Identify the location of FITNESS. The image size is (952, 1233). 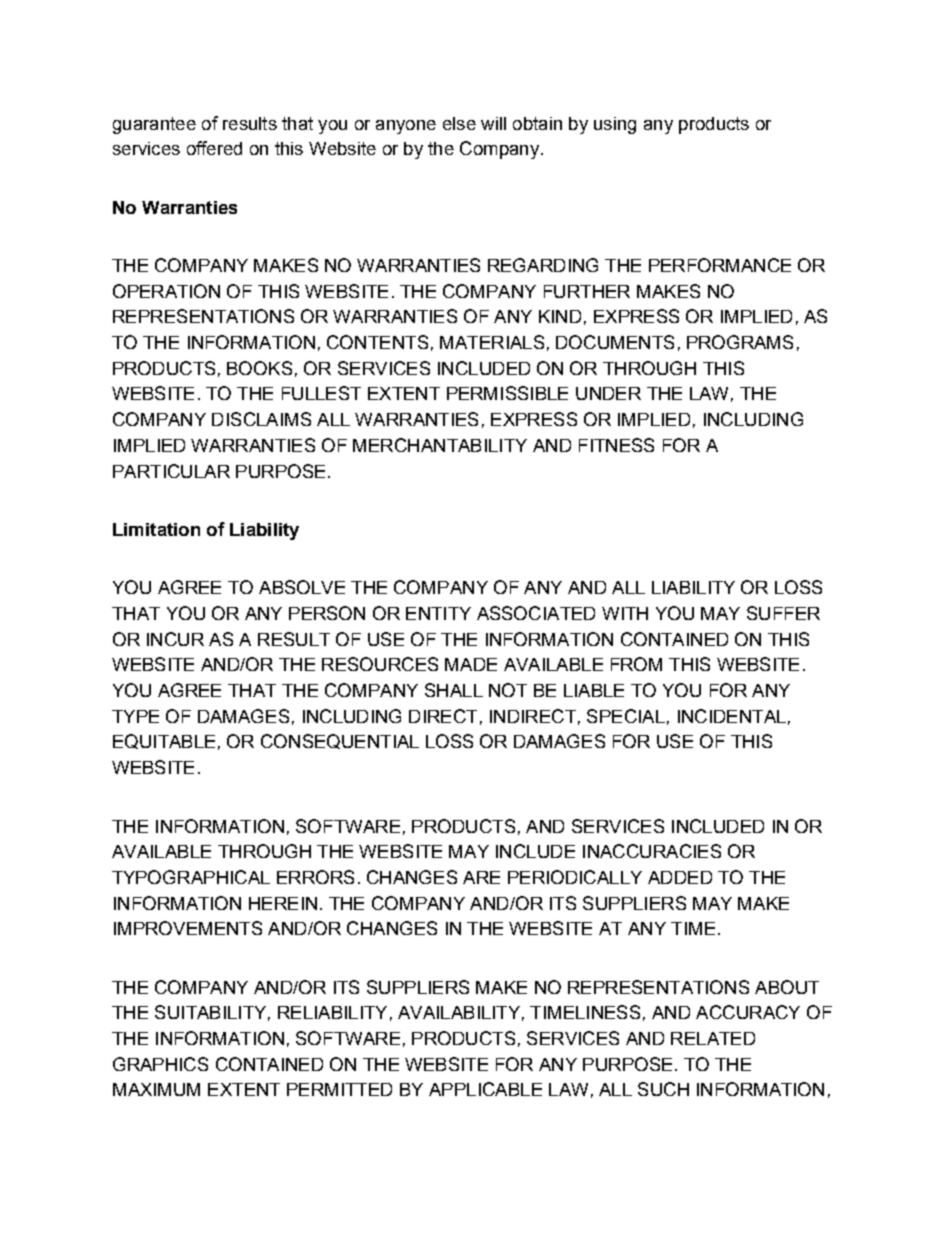
(616, 445).
